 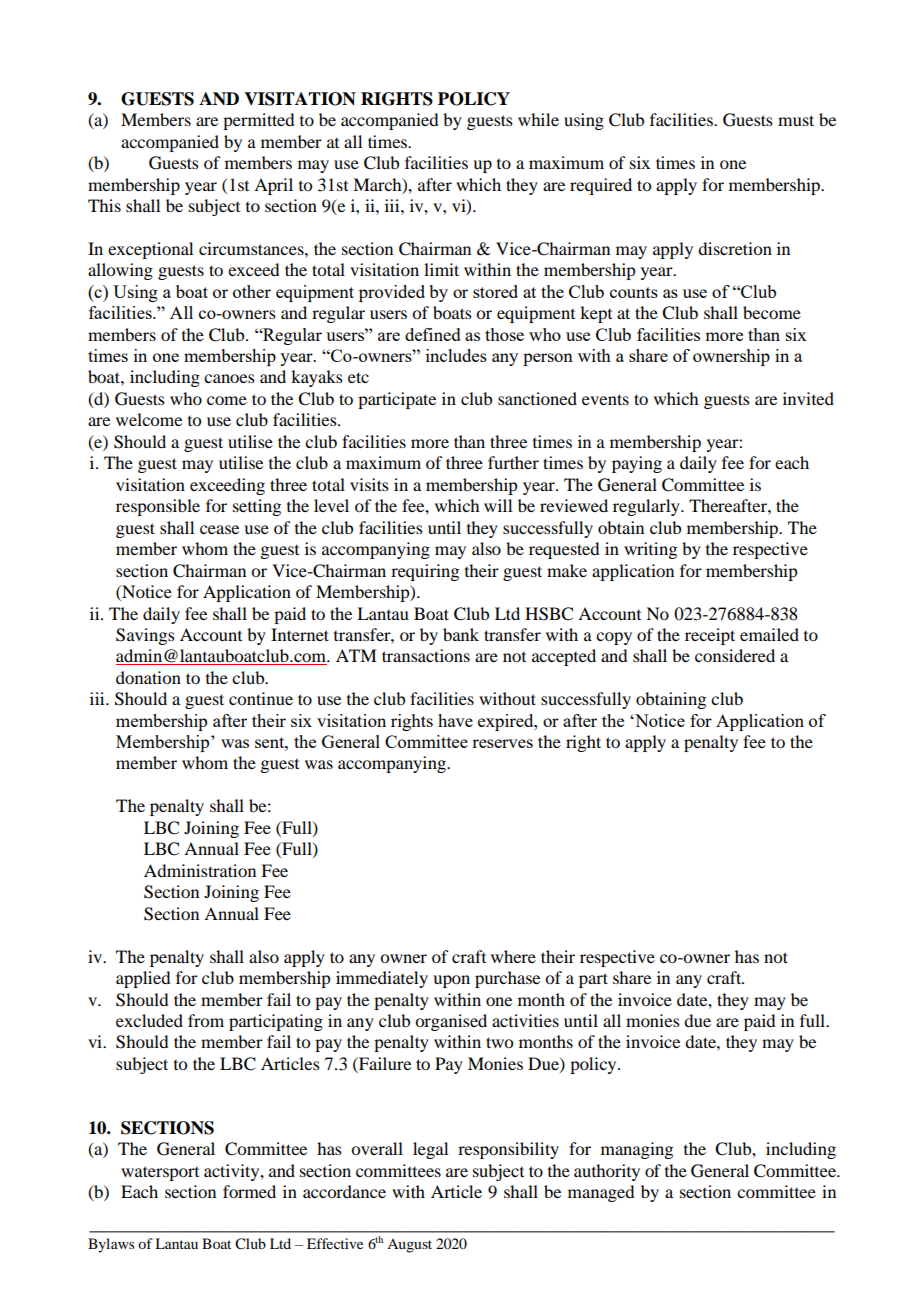 What do you see at coordinates (808, 398) in the image?
I see `invited` at bounding box center [808, 398].
